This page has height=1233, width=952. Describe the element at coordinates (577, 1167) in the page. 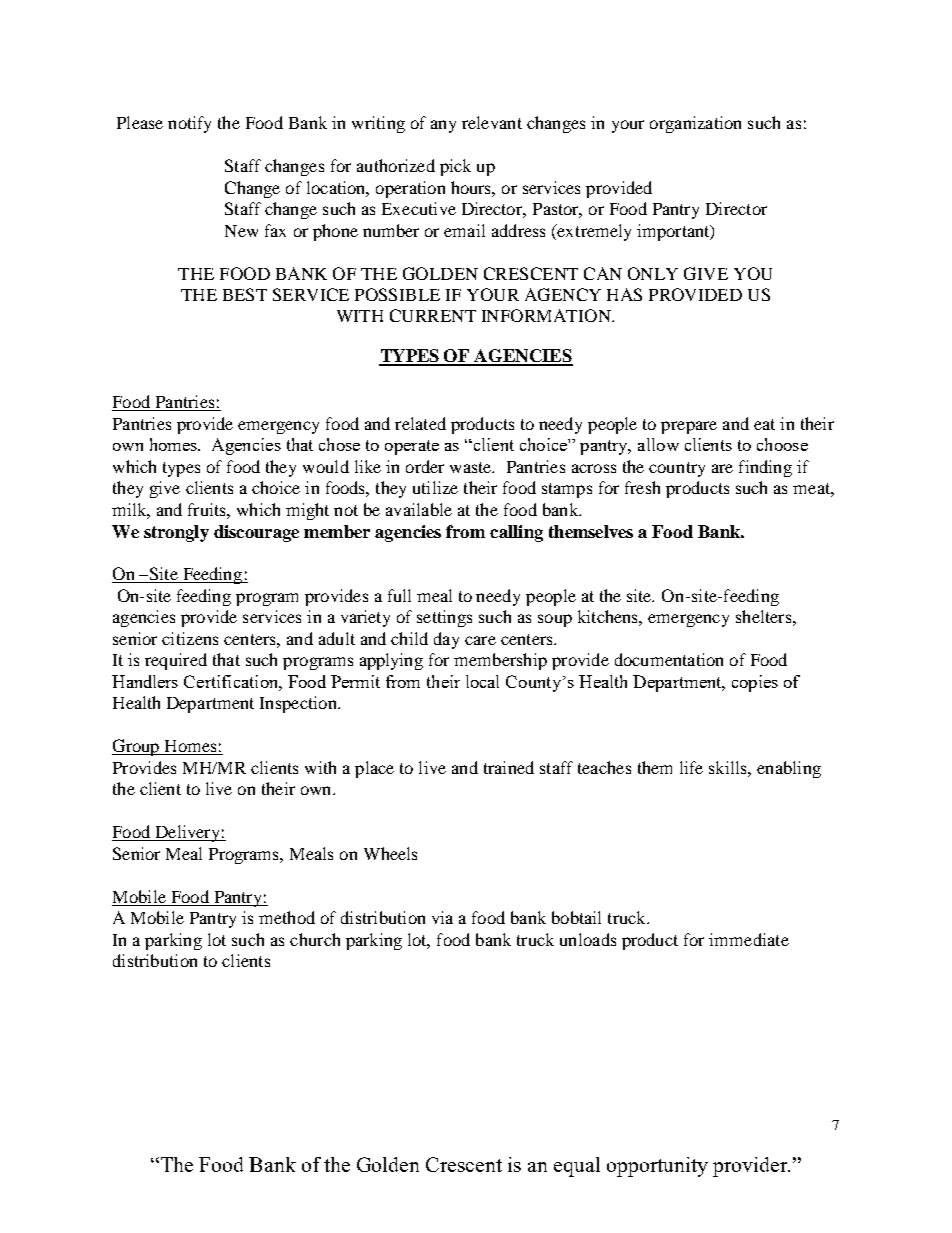

I see `equal` at that location.
